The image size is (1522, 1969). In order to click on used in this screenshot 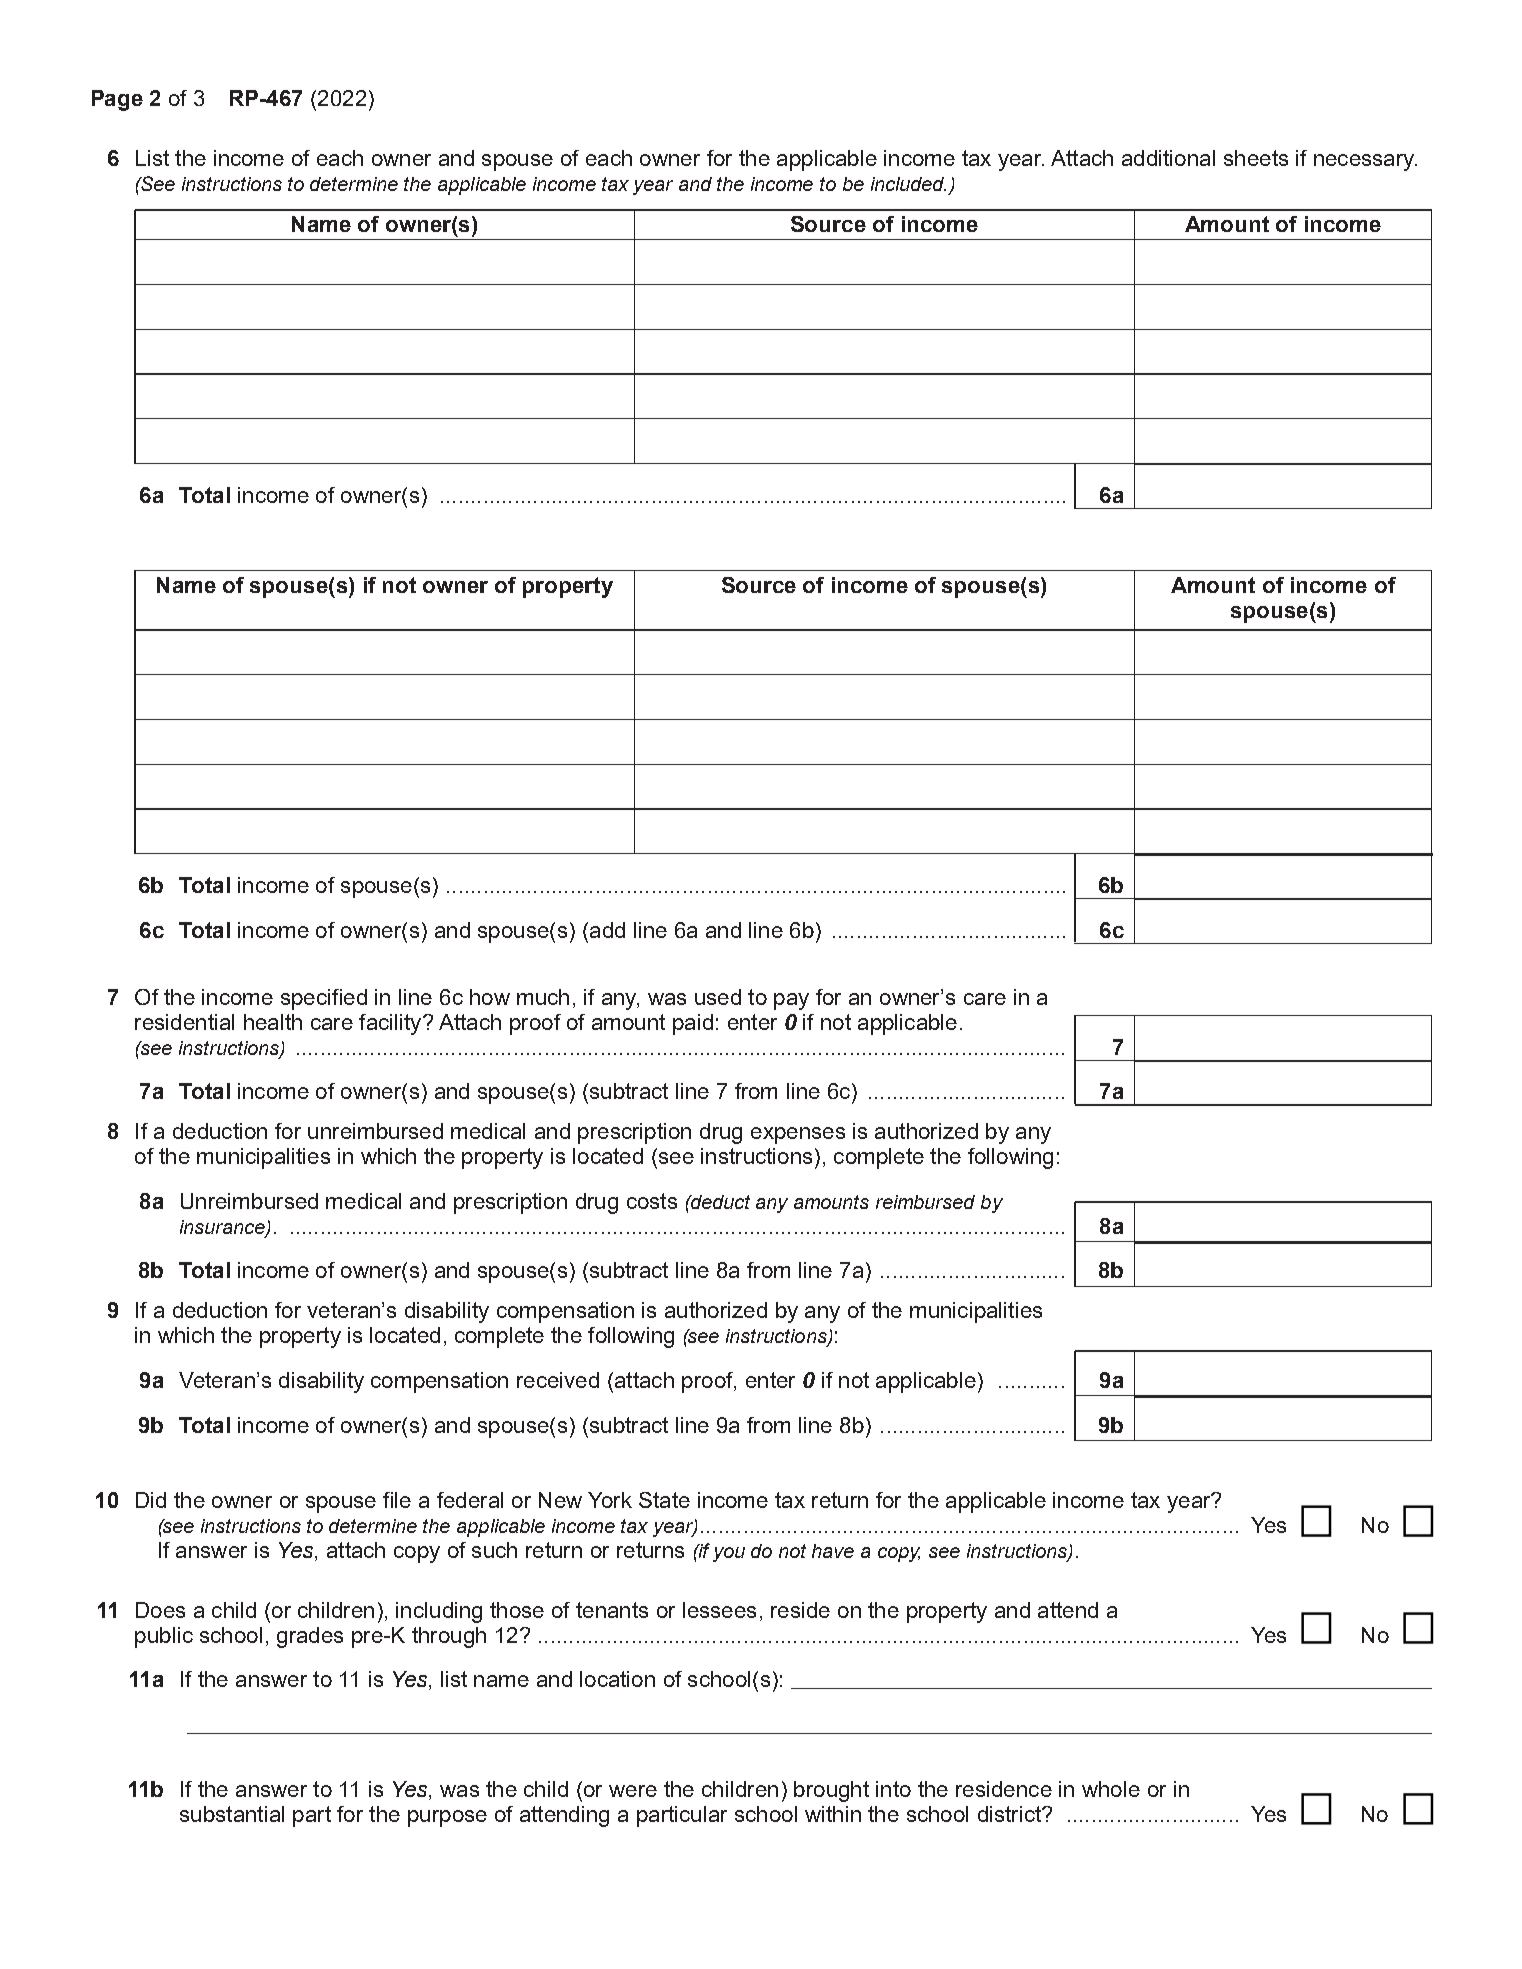, I will do `click(718, 997)`.
